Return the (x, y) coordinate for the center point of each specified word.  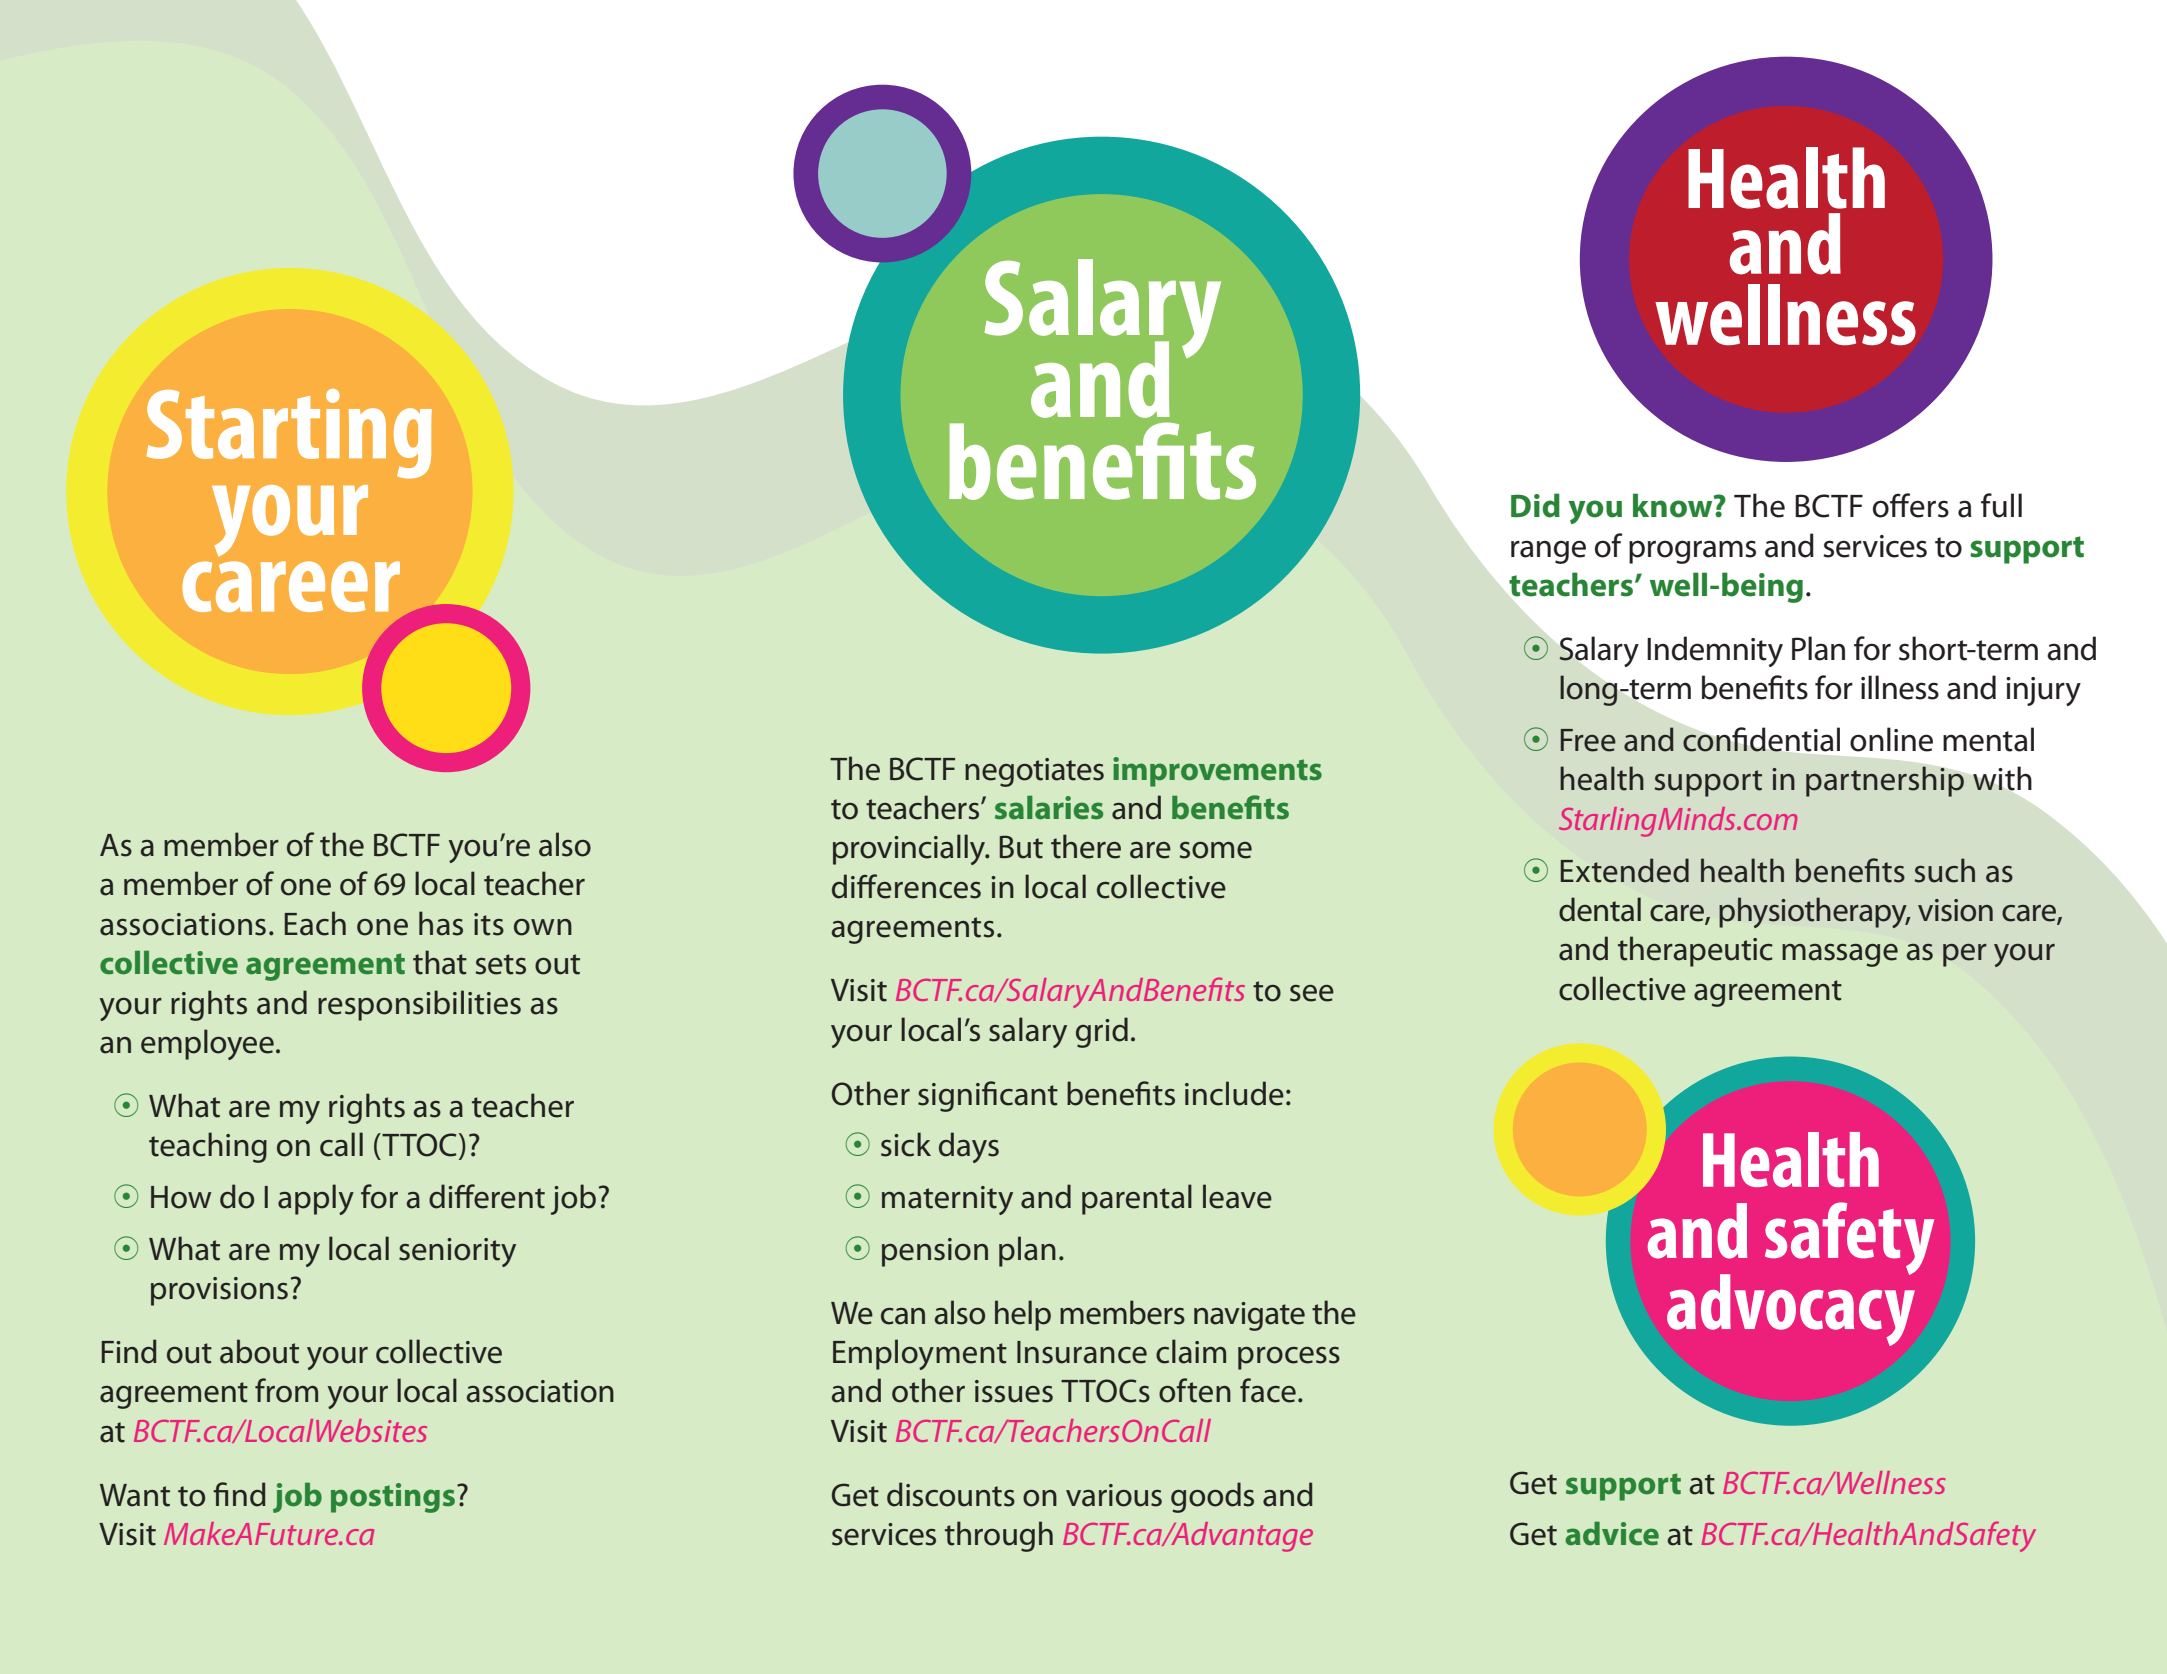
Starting (289, 434)
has (441, 923)
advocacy (1791, 1309)
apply (316, 1199)
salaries (1049, 808)
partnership (1885, 781)
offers (1911, 505)
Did (1535, 505)
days (969, 1147)
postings (393, 1498)
